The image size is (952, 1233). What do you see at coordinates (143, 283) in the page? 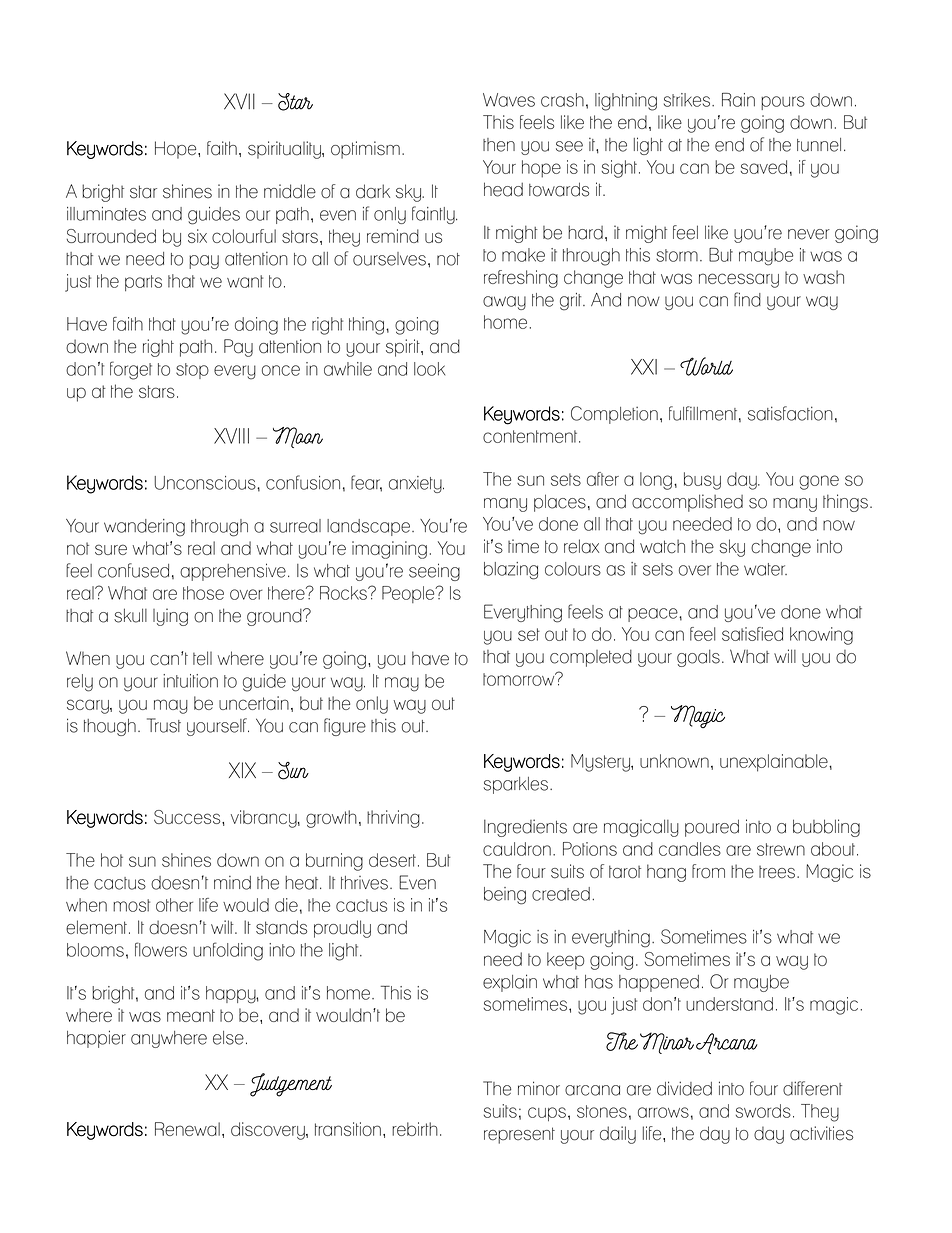
I see `parts` at bounding box center [143, 283].
